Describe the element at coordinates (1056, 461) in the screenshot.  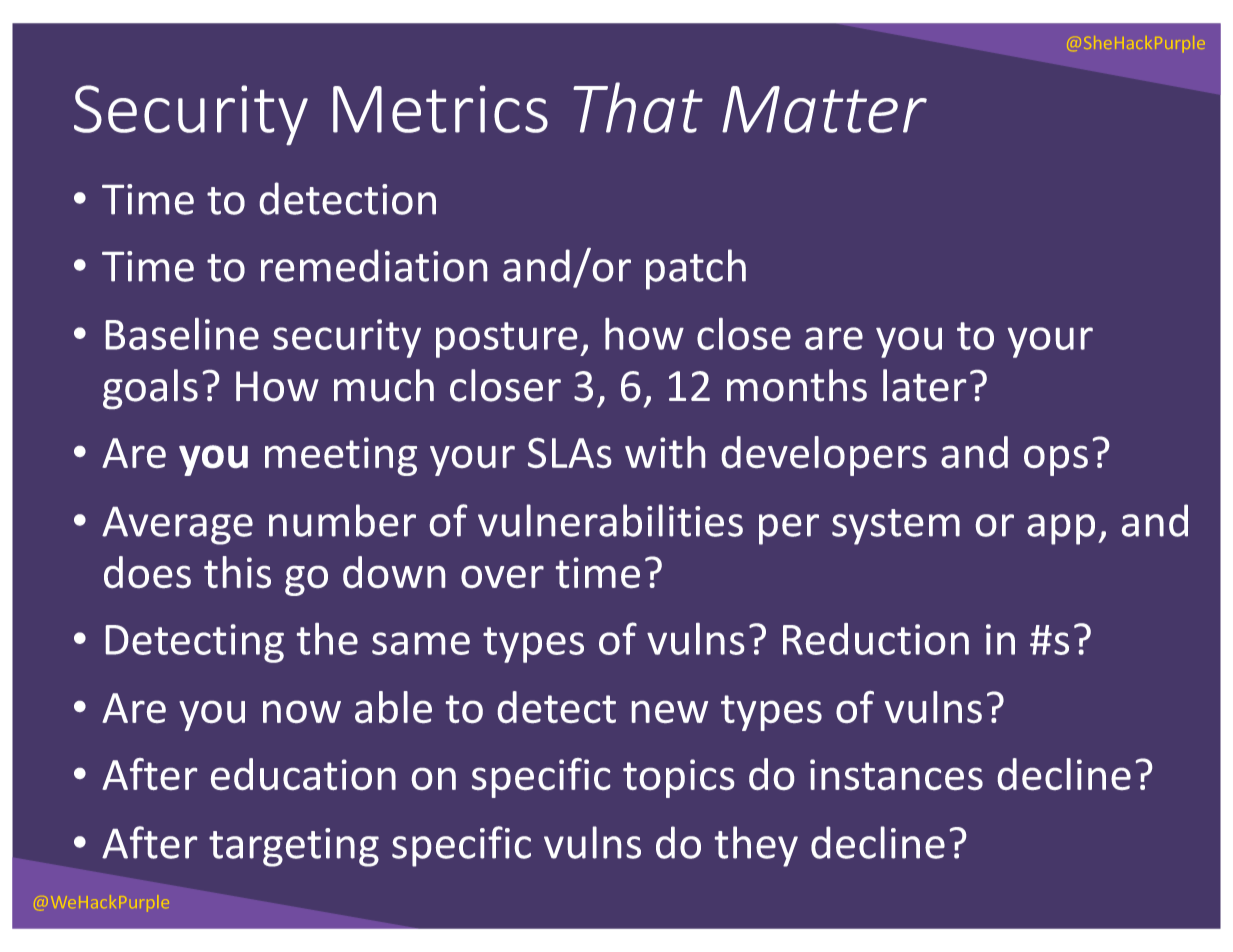
I see `ops` at that location.
